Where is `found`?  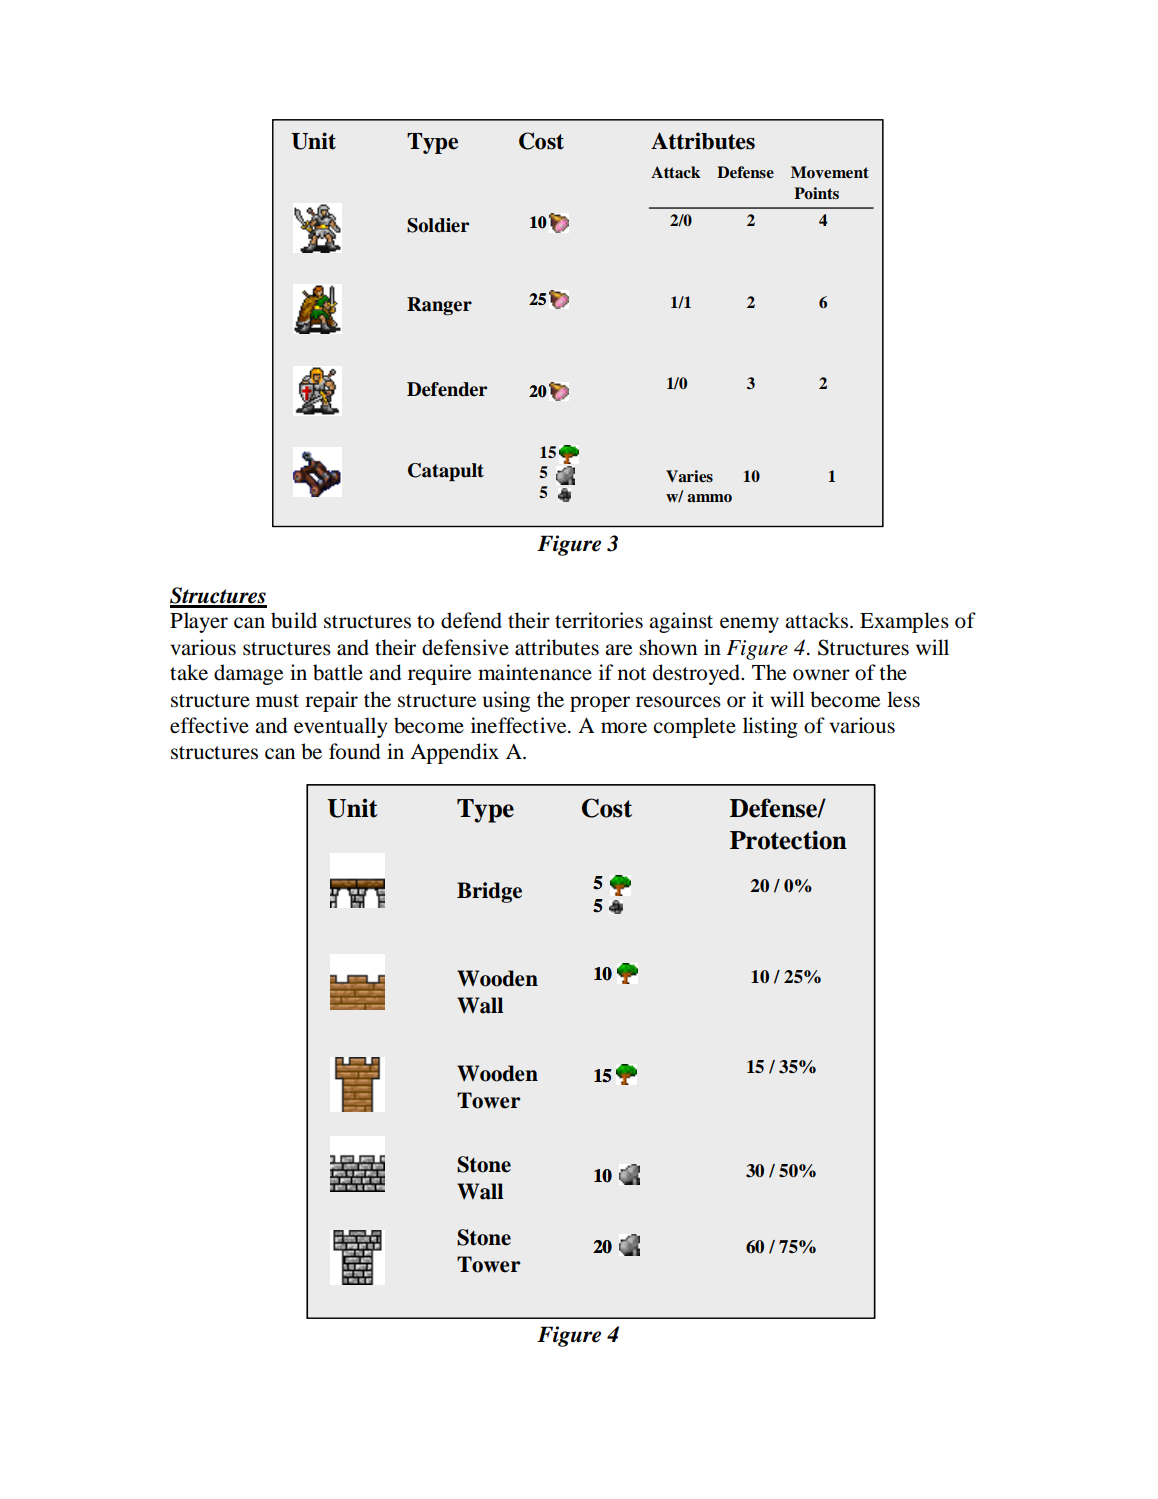
found is located at coordinates (354, 751).
